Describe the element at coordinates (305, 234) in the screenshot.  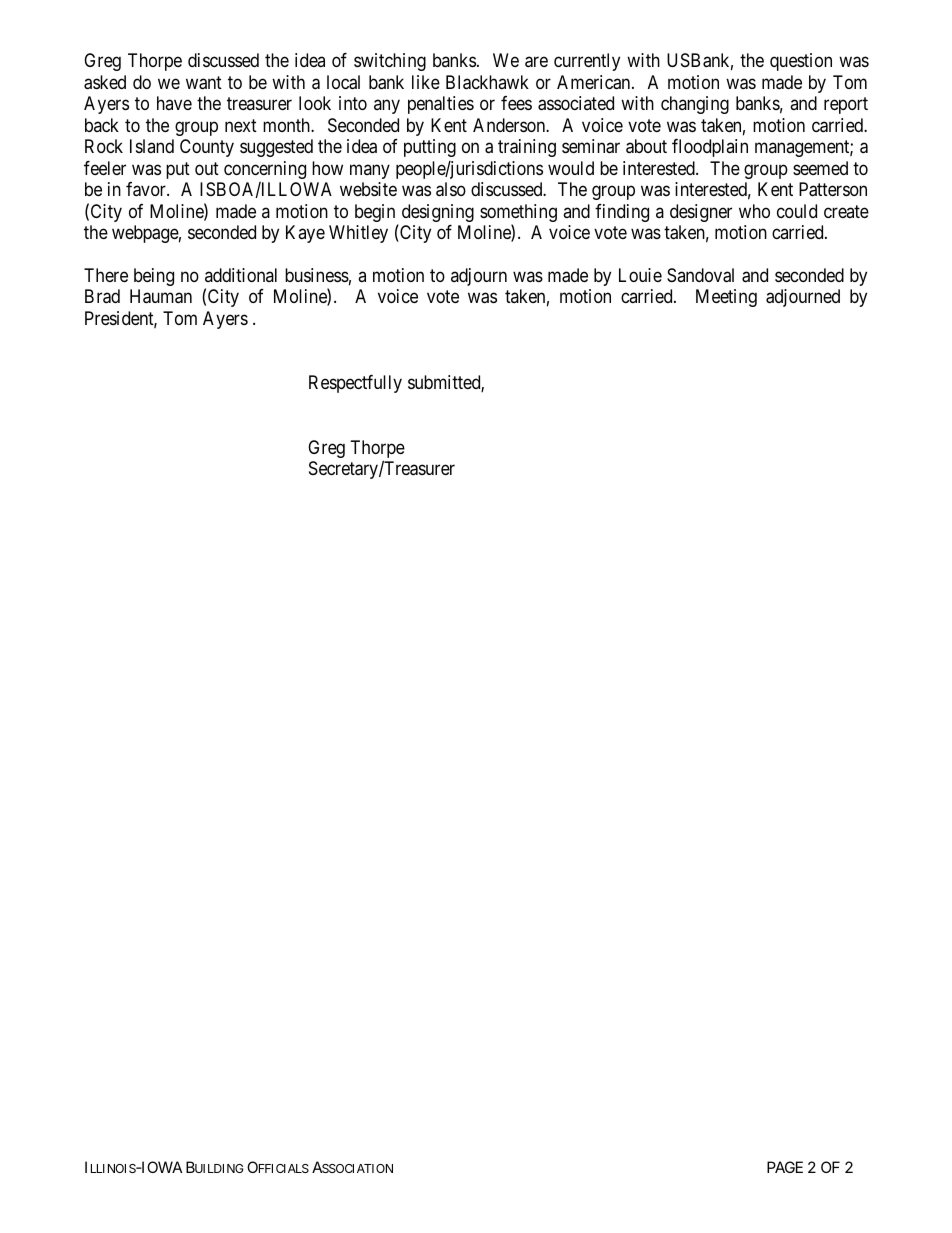
I see `Kaye` at that location.
